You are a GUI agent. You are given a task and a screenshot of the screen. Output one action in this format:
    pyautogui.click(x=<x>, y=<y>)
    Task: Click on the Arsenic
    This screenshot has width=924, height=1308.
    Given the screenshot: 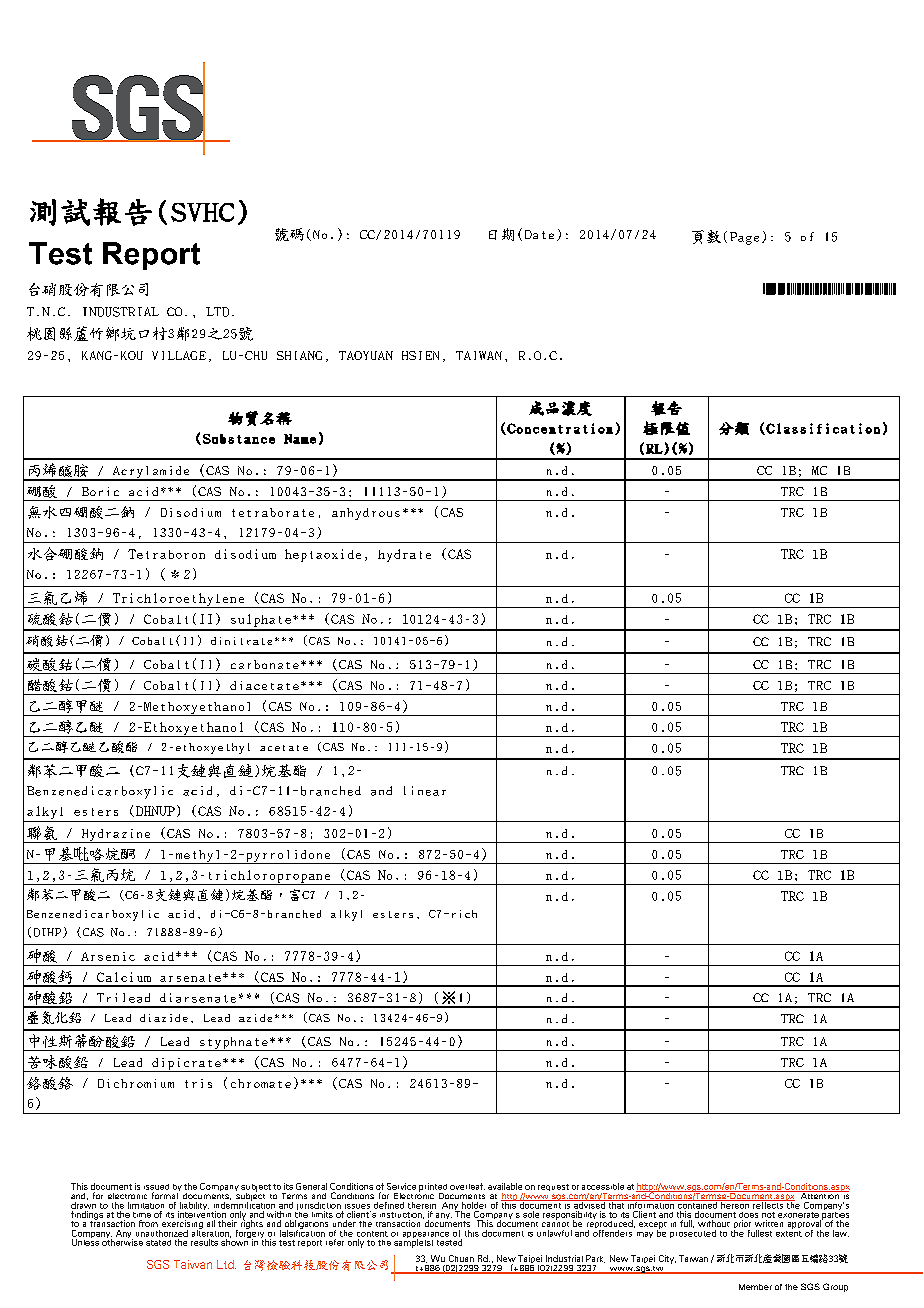 What is the action you would take?
    pyautogui.click(x=108, y=956)
